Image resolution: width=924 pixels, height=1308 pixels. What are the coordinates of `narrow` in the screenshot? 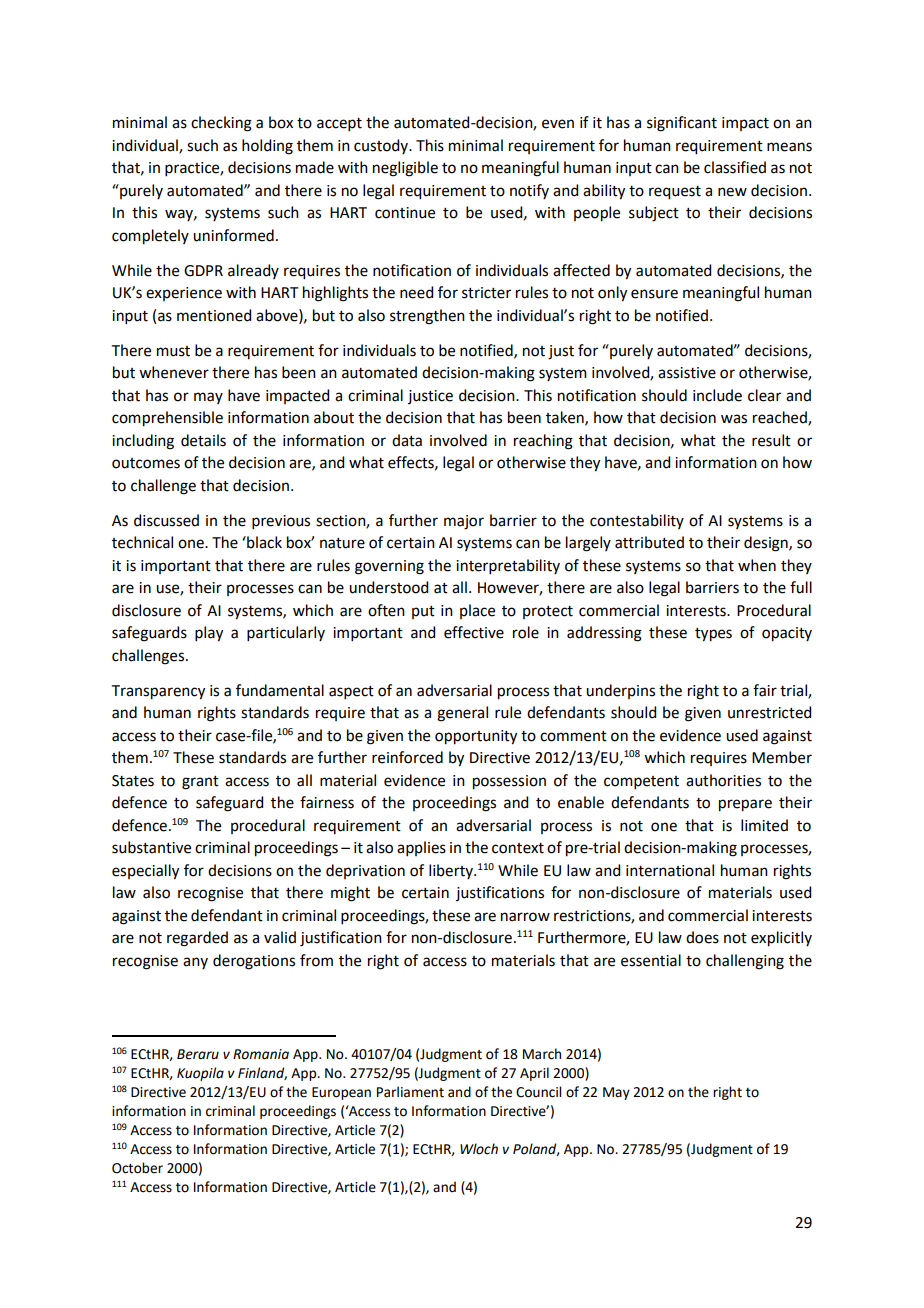 It's located at (525, 917).
